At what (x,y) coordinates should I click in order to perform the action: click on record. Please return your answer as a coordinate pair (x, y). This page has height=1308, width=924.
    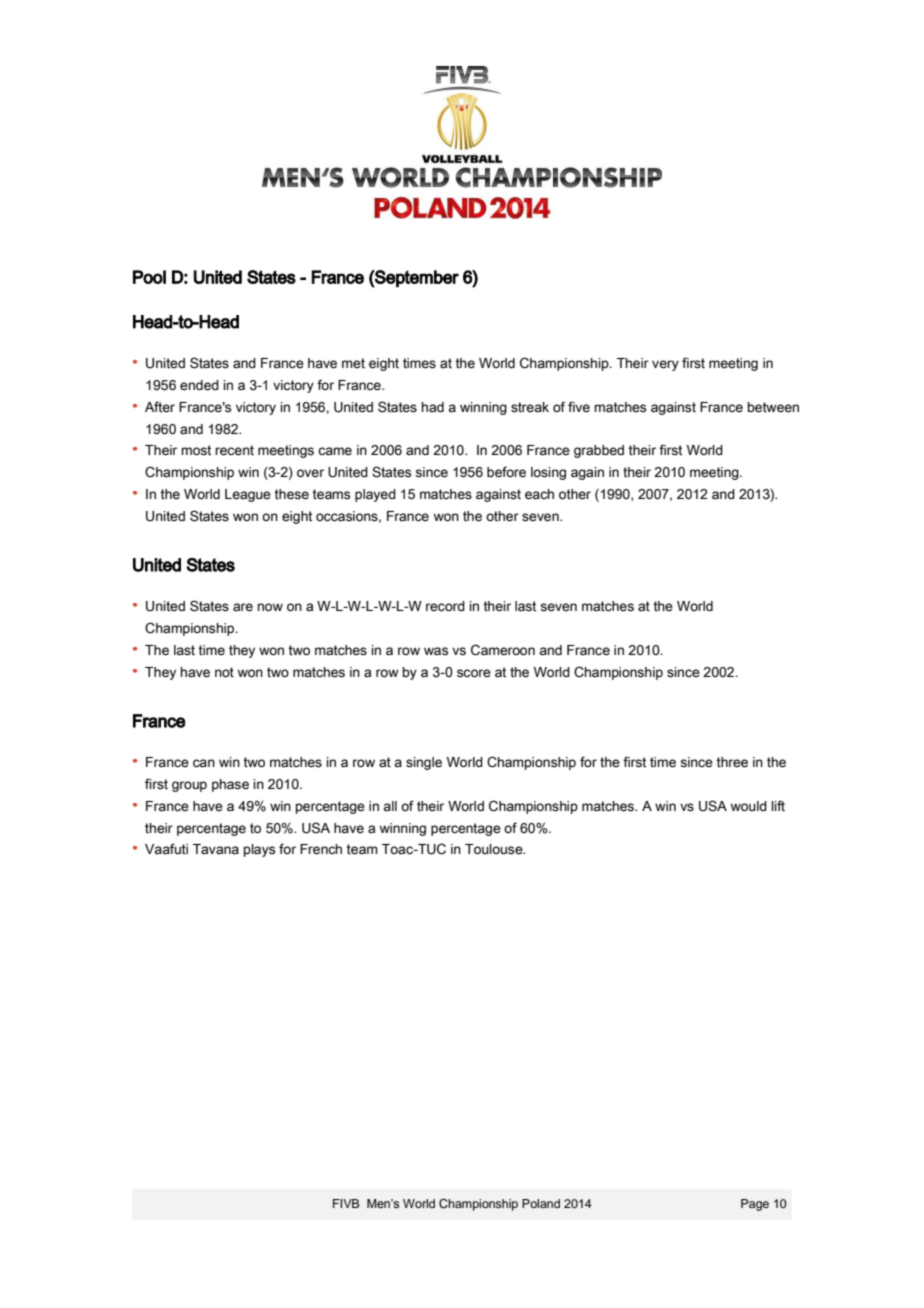
    Looking at the image, I should click on (445, 606).
